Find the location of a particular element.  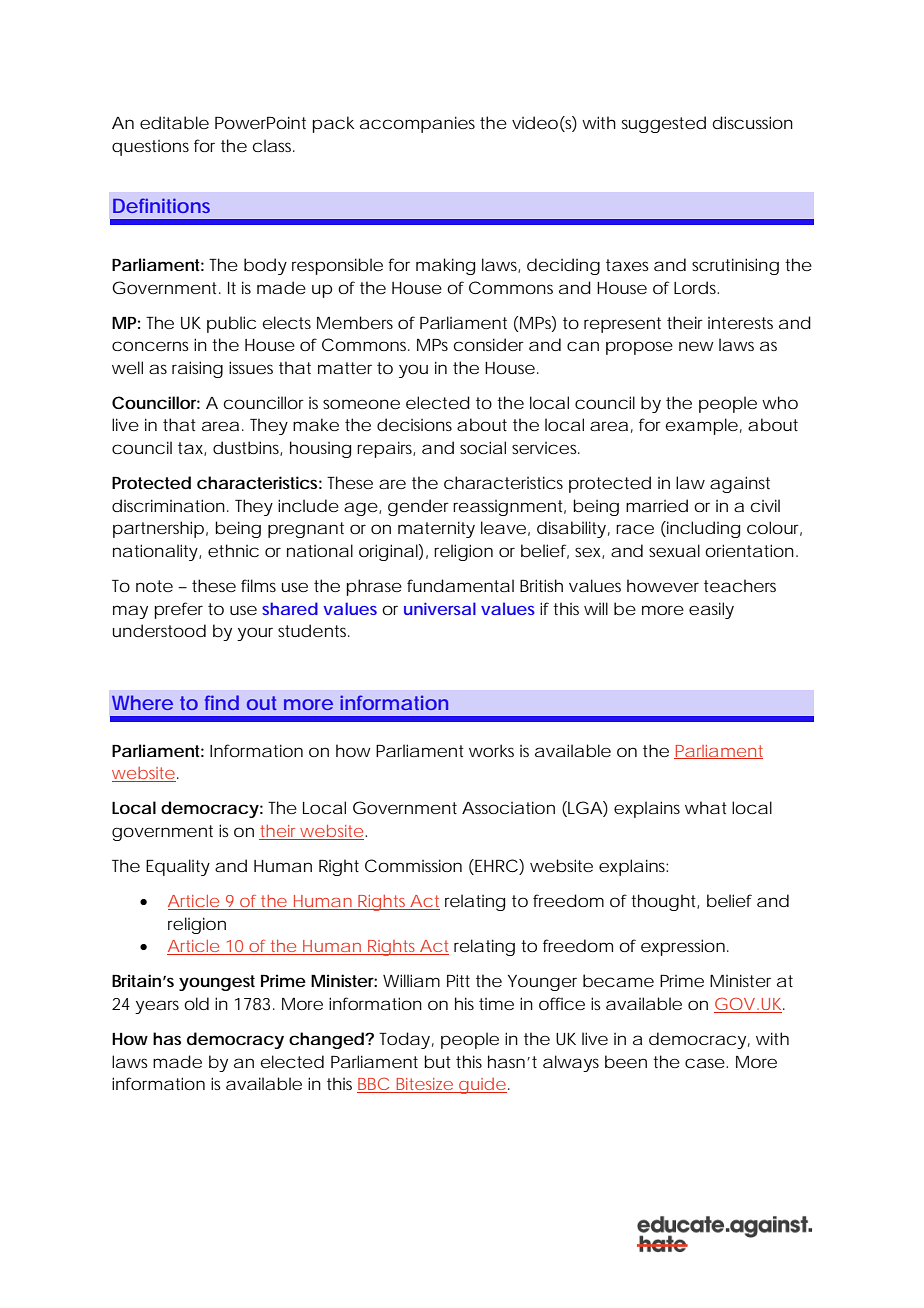

easily is located at coordinates (711, 610).
